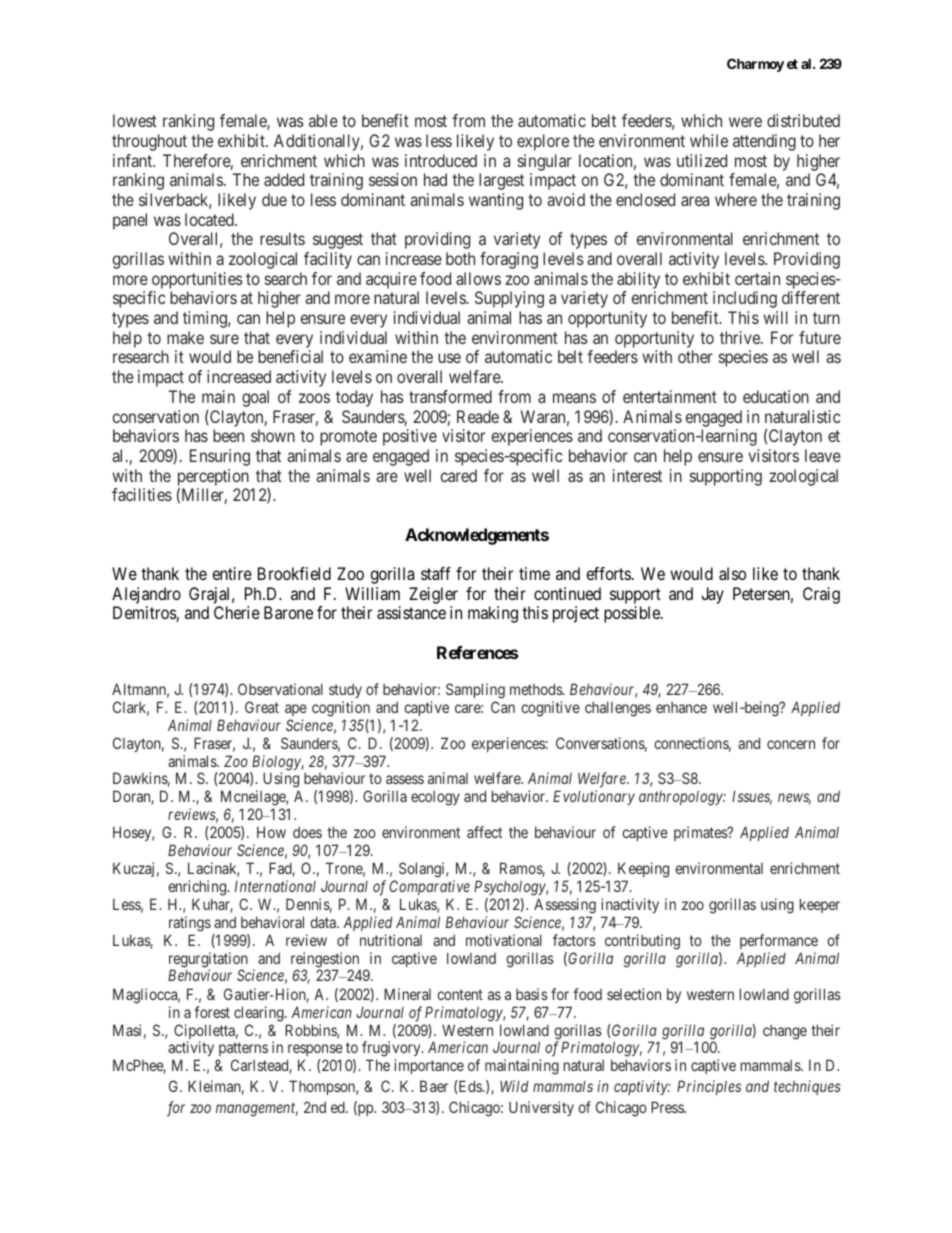 The image size is (952, 1233). I want to click on introduced, so click(441, 160).
